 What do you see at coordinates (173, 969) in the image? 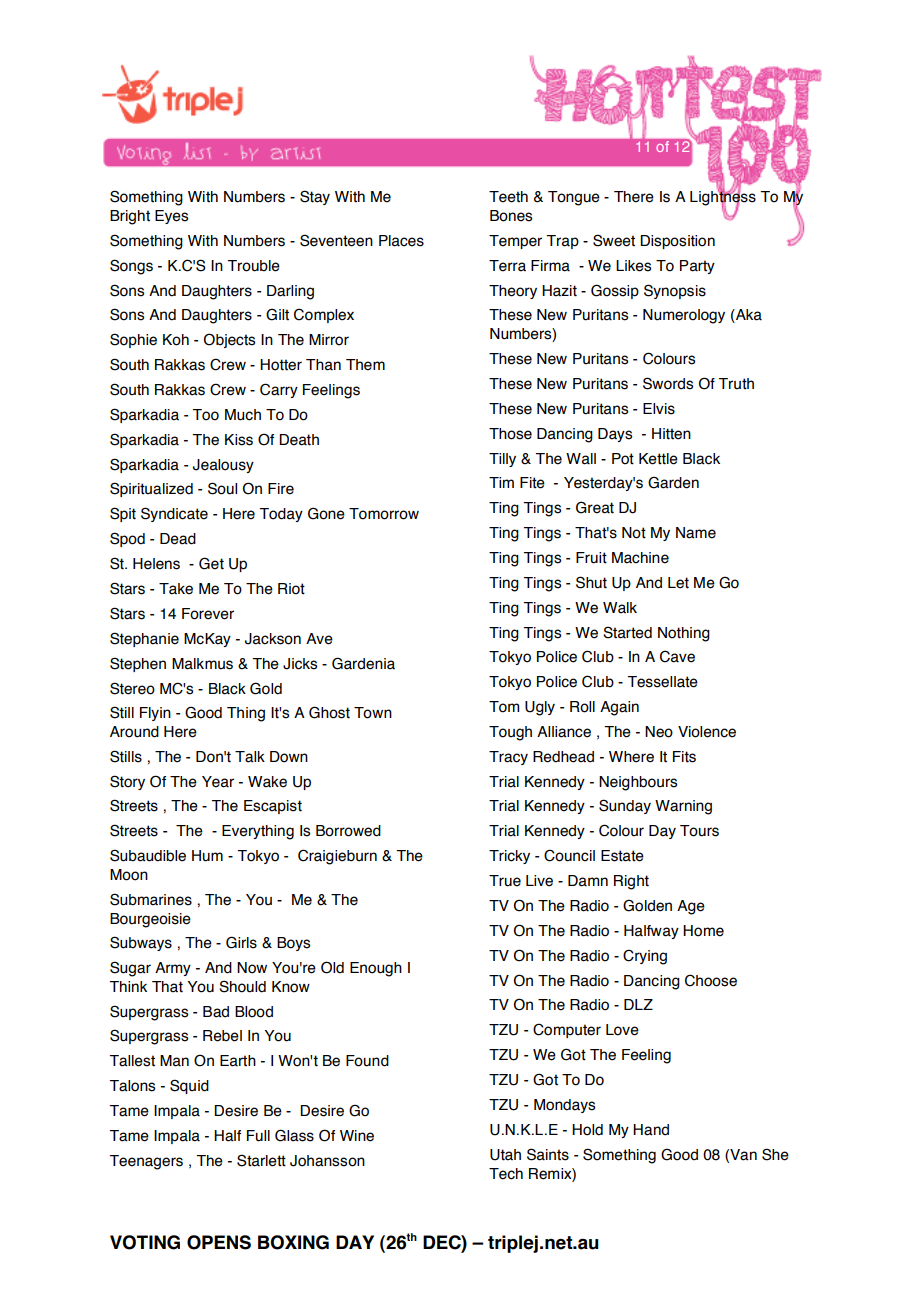
I see `Army` at bounding box center [173, 969].
